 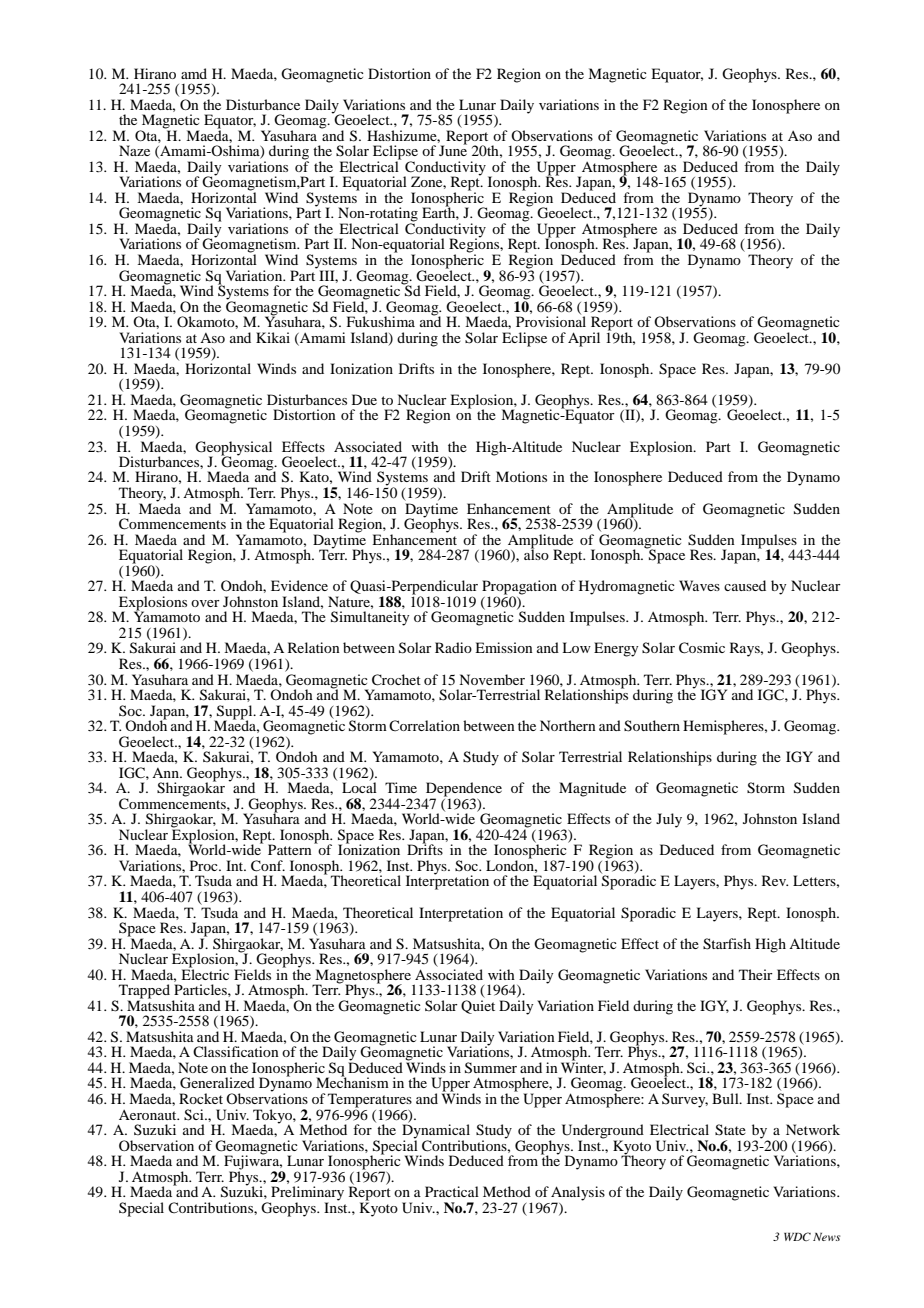 What do you see at coordinates (205, 865) in the document?
I see `Proc` at bounding box center [205, 865].
